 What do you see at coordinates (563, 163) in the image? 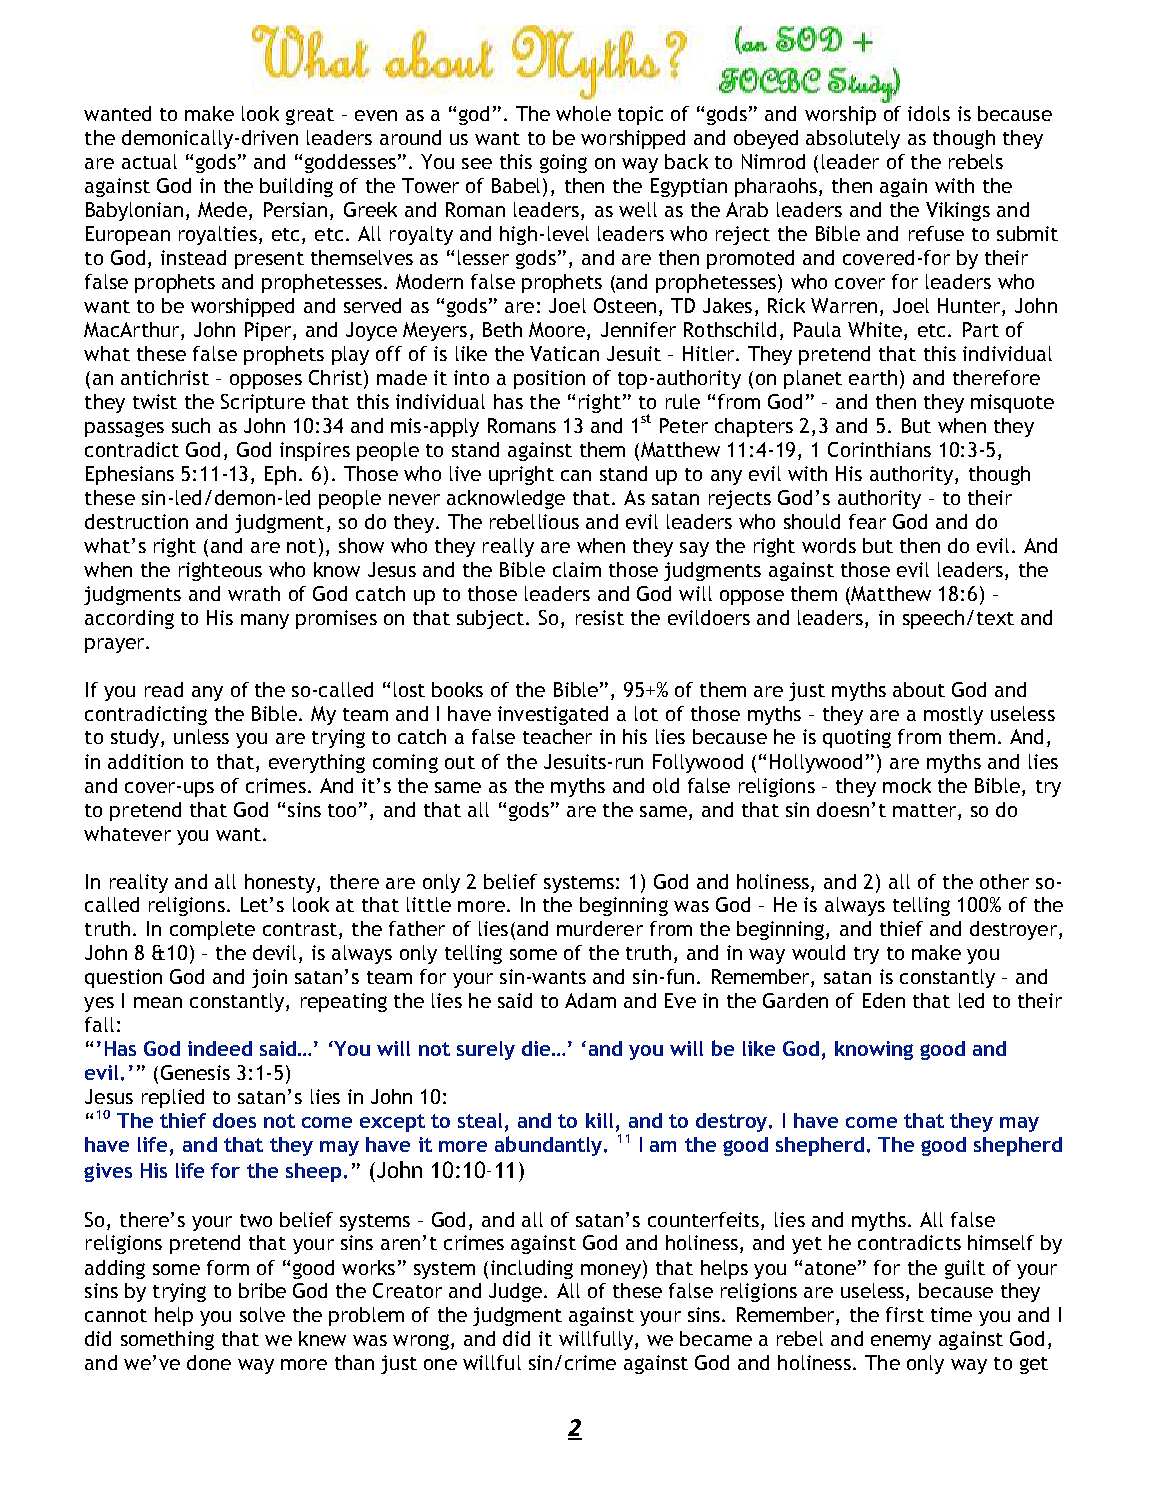
I see `going` at bounding box center [563, 163].
